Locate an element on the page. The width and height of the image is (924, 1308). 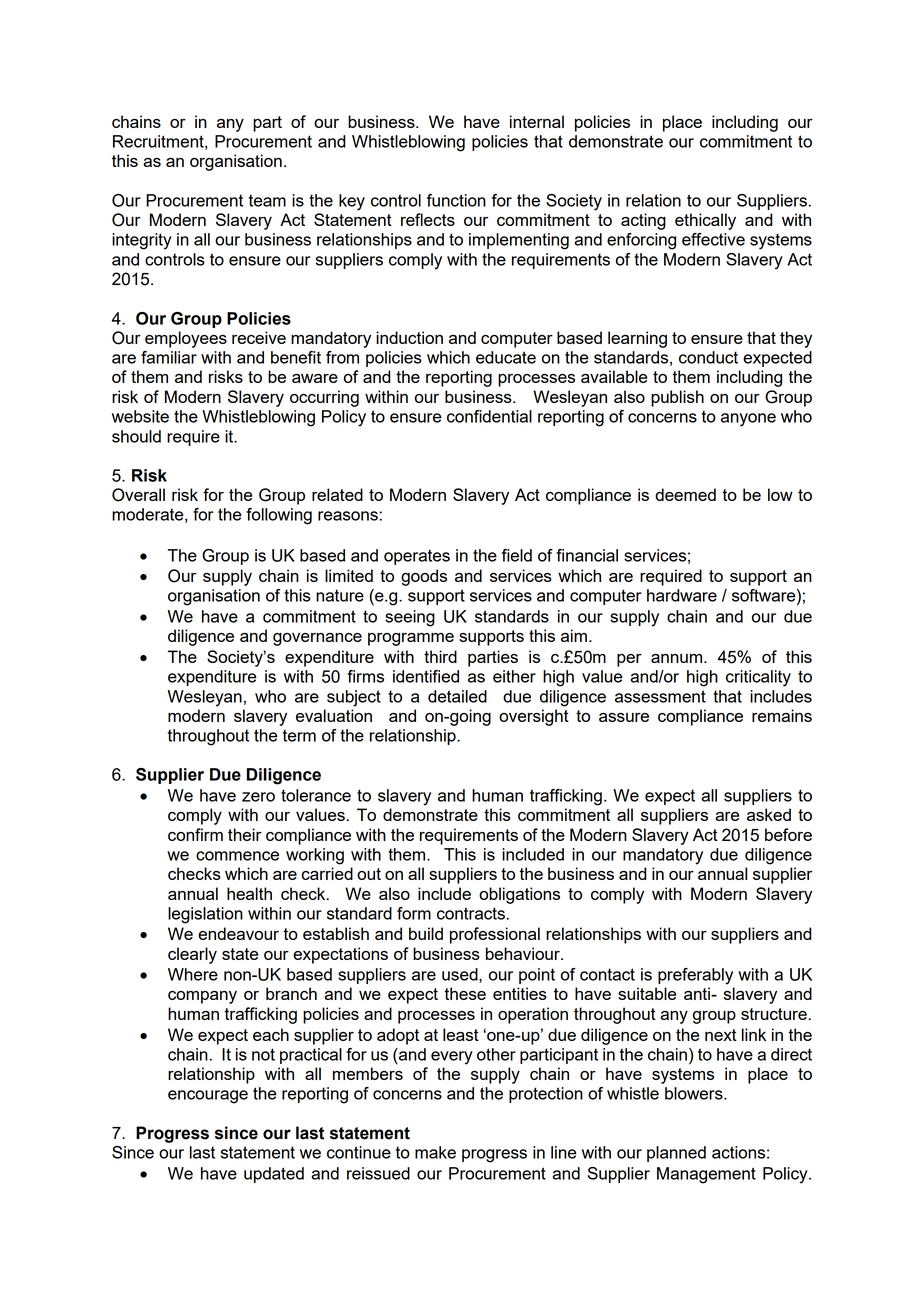
asked is located at coordinates (769, 814).
